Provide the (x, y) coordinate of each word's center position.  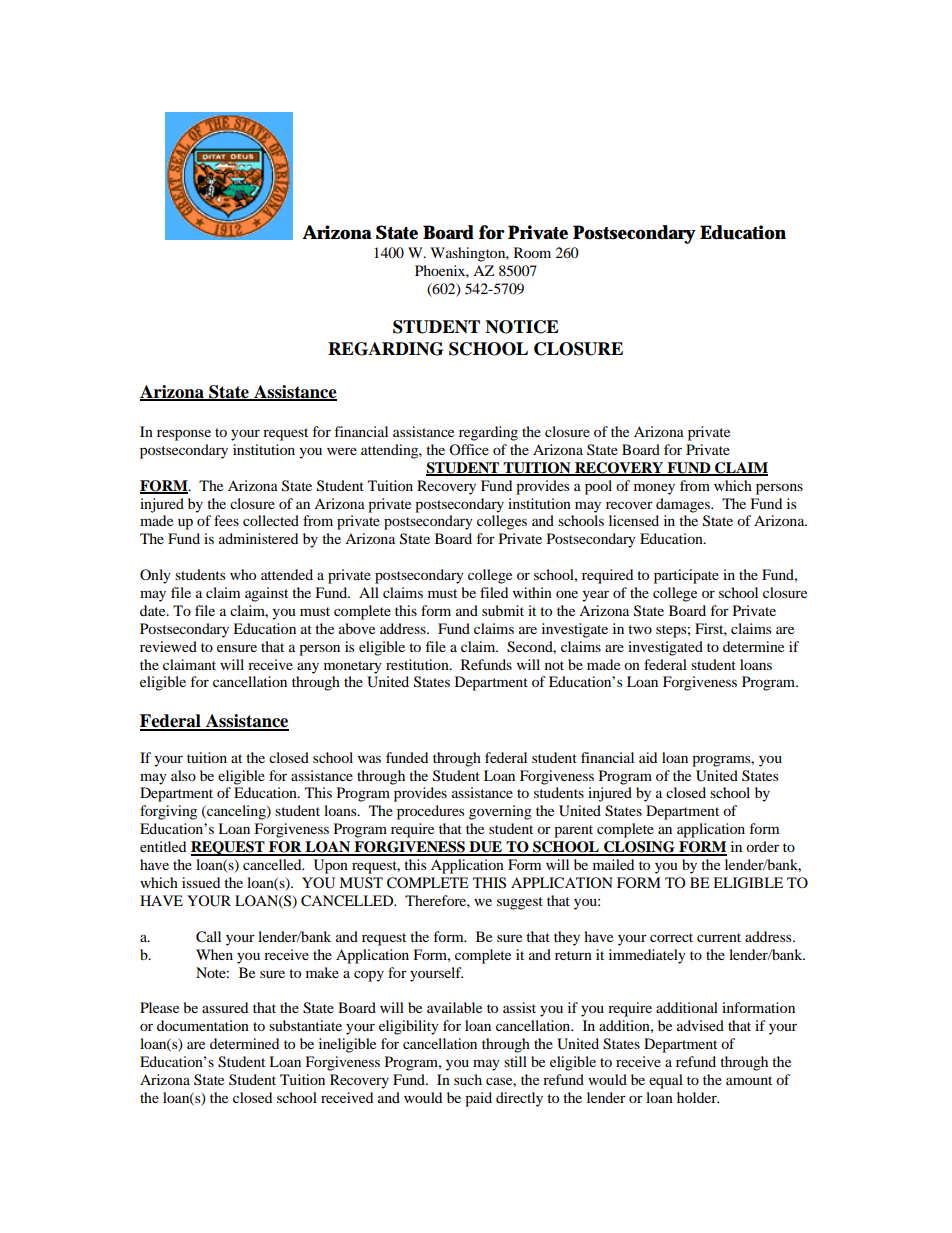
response (184, 435)
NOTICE (522, 327)
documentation (203, 1025)
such (468, 1079)
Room (532, 252)
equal (666, 1081)
